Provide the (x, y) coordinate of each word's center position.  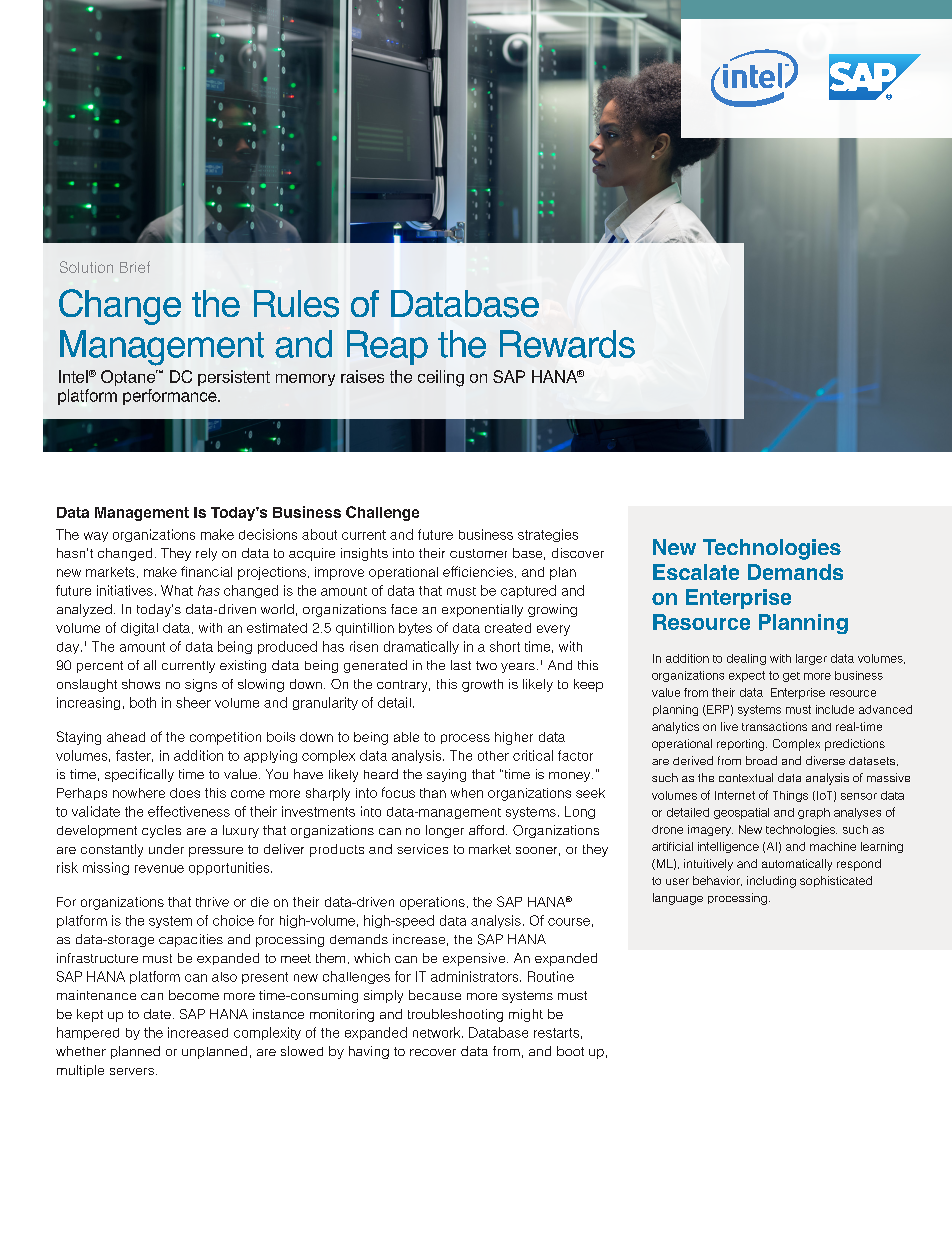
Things (790, 796)
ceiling (441, 378)
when (467, 793)
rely (206, 554)
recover (433, 1052)
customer (478, 553)
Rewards (567, 344)
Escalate (696, 572)
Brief (135, 267)
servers (133, 1071)
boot (570, 1051)
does (185, 793)
